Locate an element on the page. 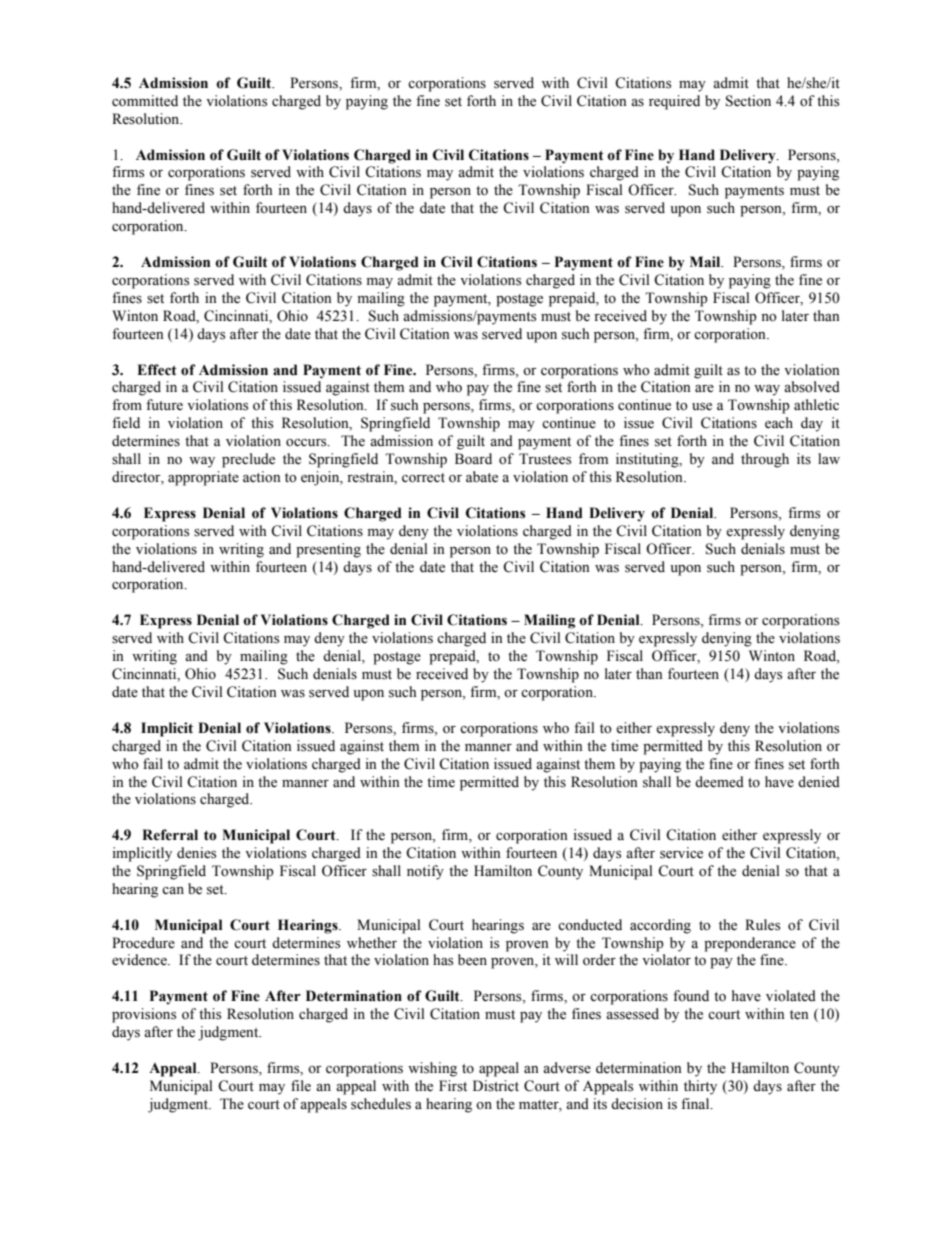 This page has height=1233, width=952. committed is located at coordinates (145, 101).
